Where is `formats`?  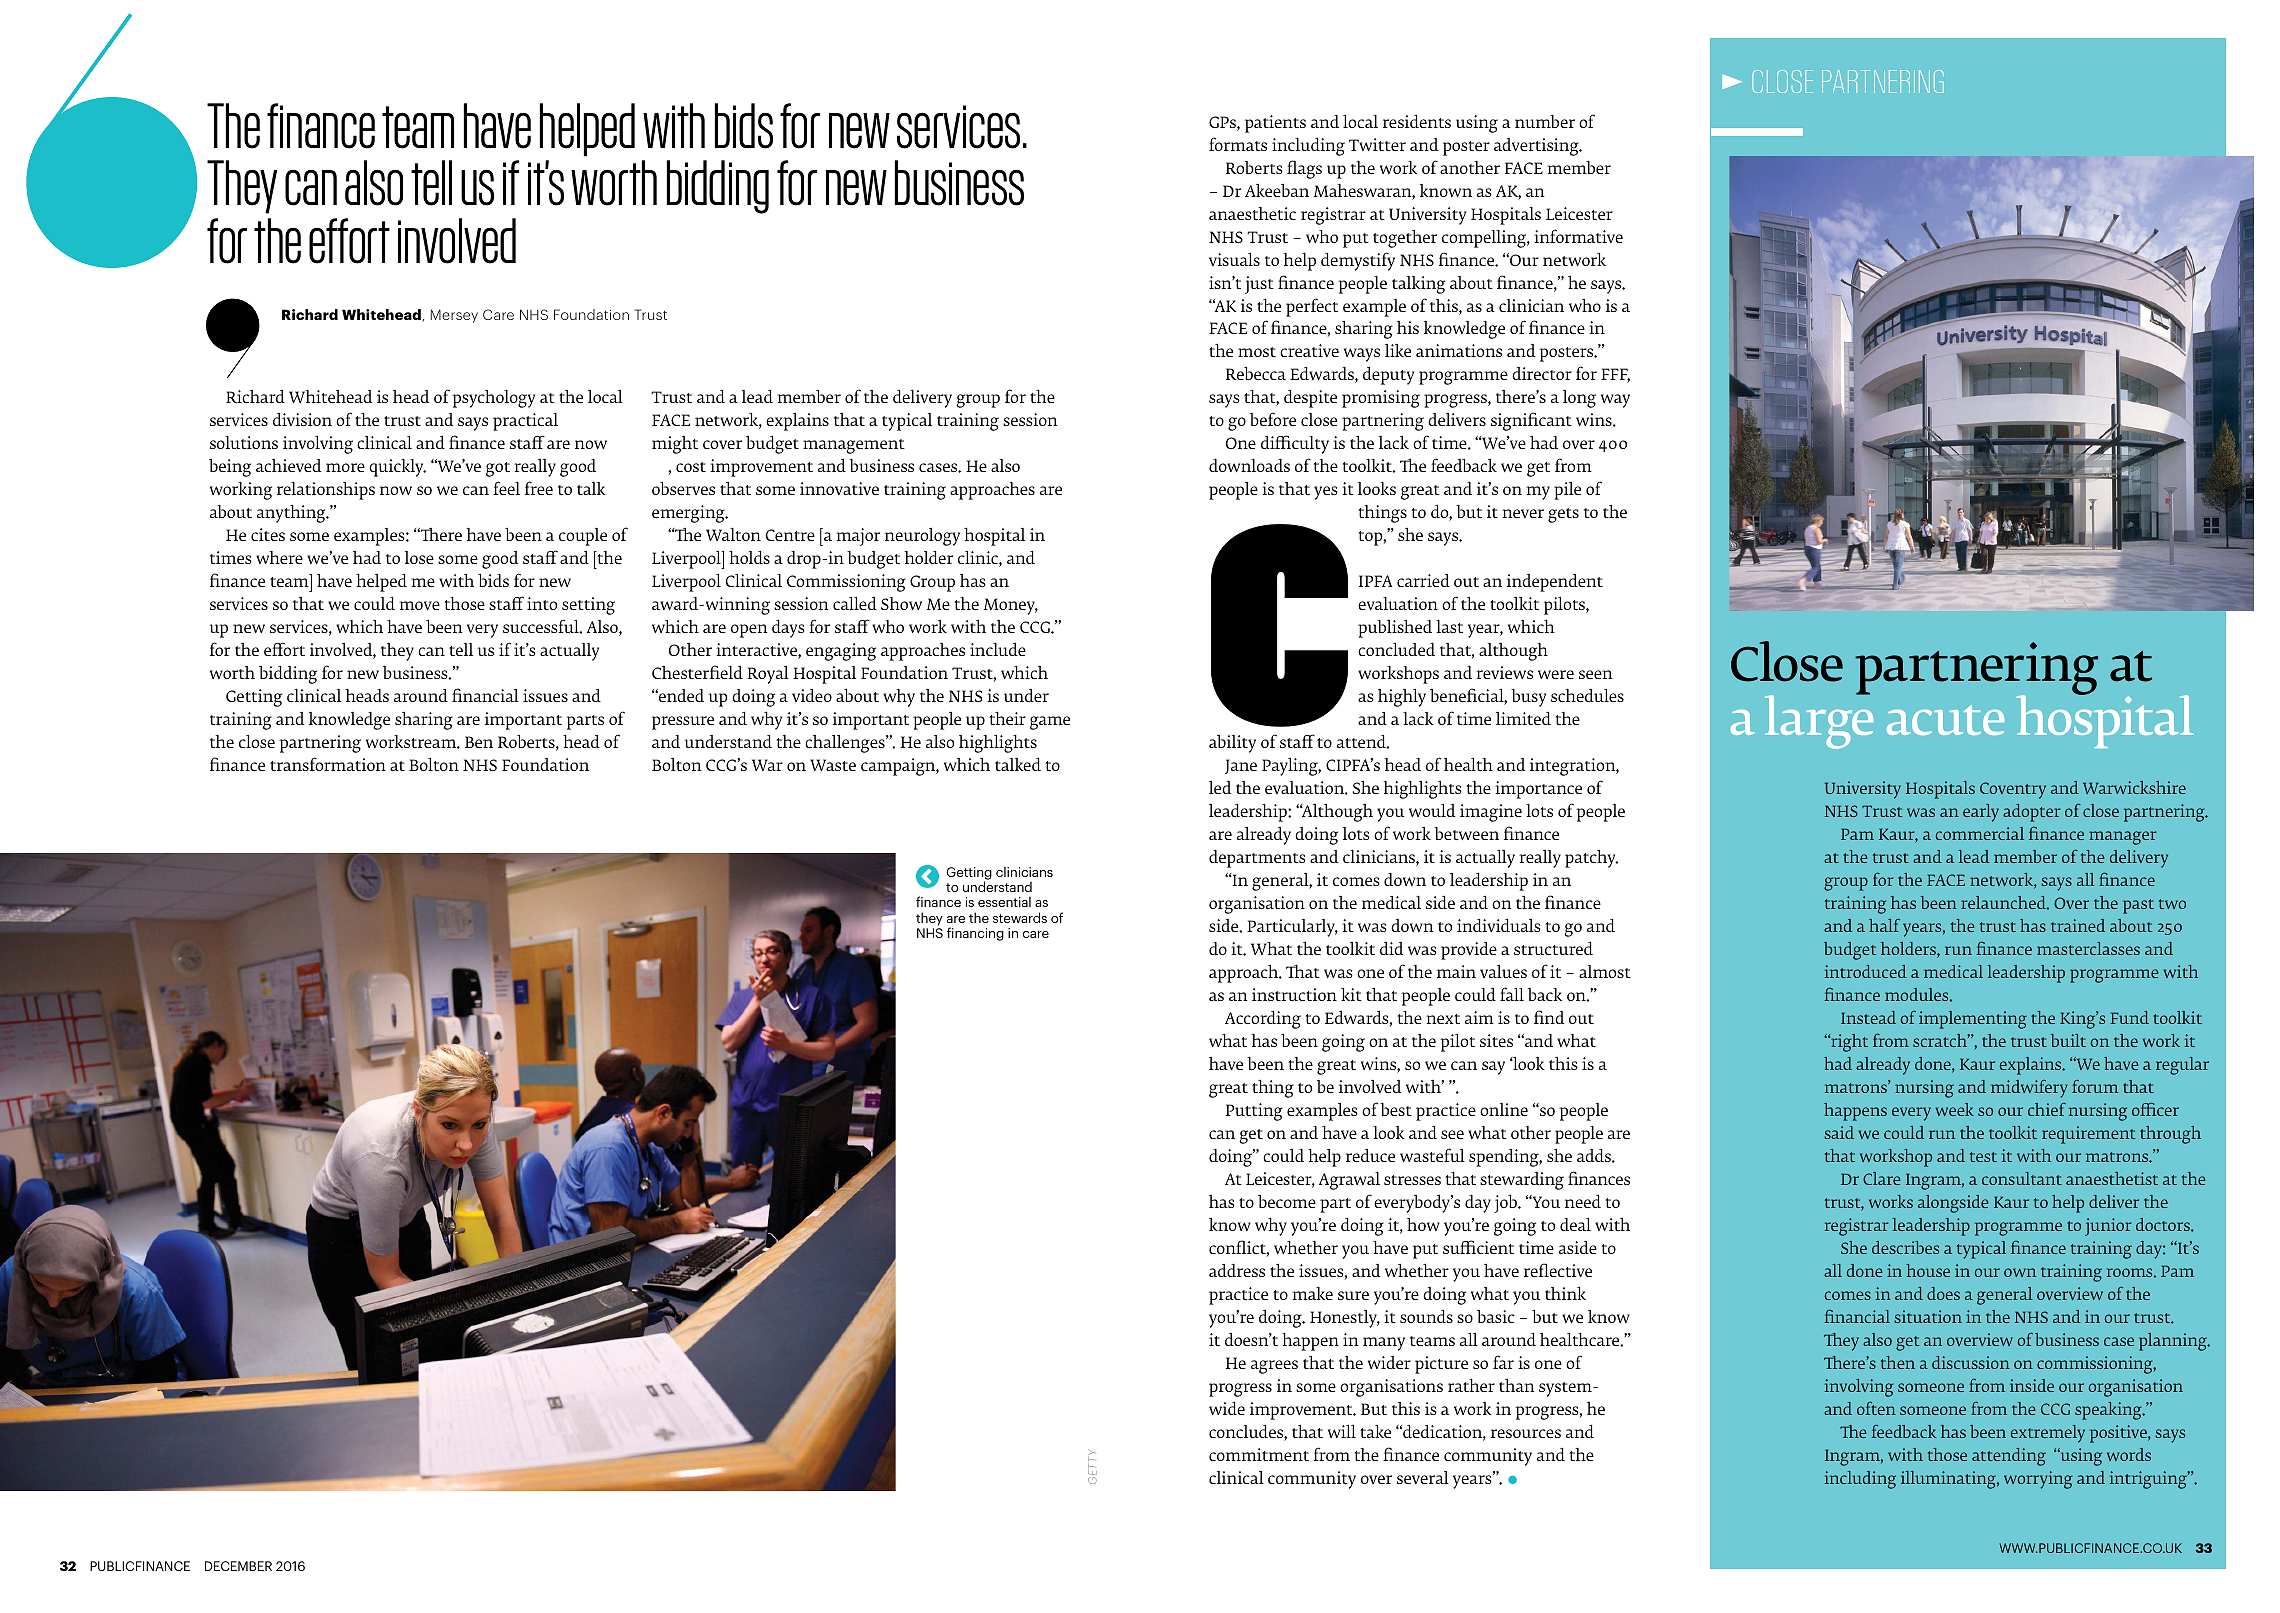
formats is located at coordinates (1238, 144).
